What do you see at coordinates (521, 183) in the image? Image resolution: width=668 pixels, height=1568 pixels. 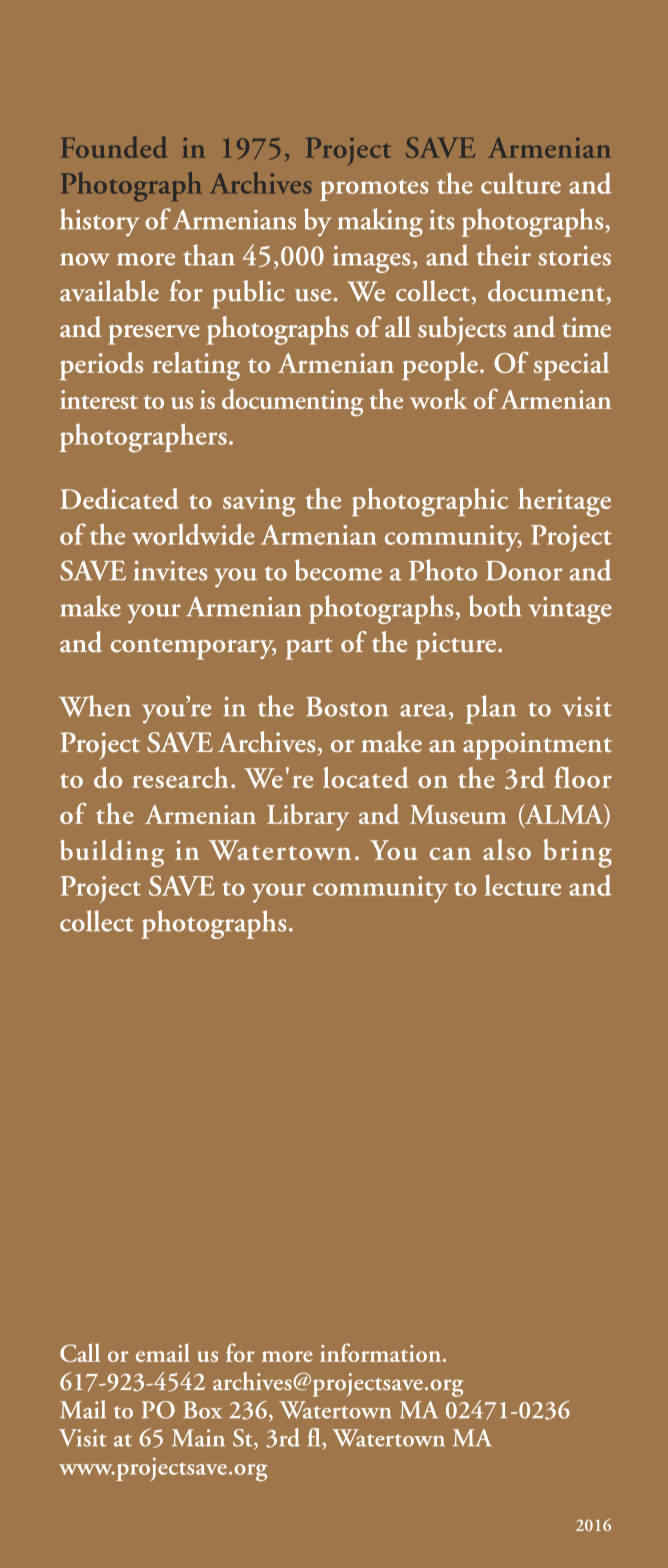 I see `culture` at bounding box center [521, 183].
